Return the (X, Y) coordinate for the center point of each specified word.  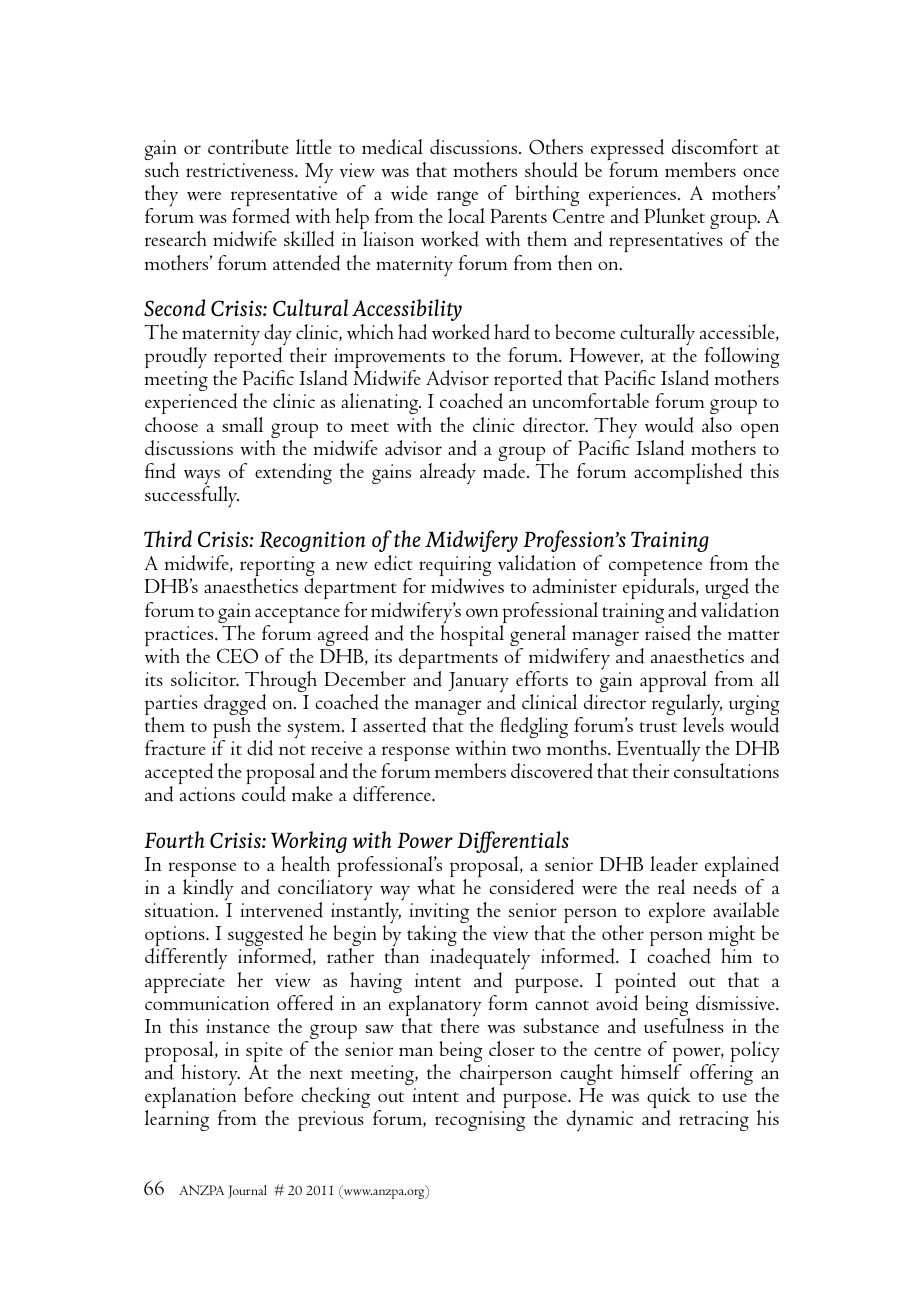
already (448, 473)
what (436, 886)
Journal (247, 1192)
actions (207, 794)
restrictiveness (241, 170)
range (457, 200)
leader (674, 864)
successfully (192, 496)
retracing (714, 1121)
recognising (480, 1121)
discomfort (715, 147)
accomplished (688, 473)
